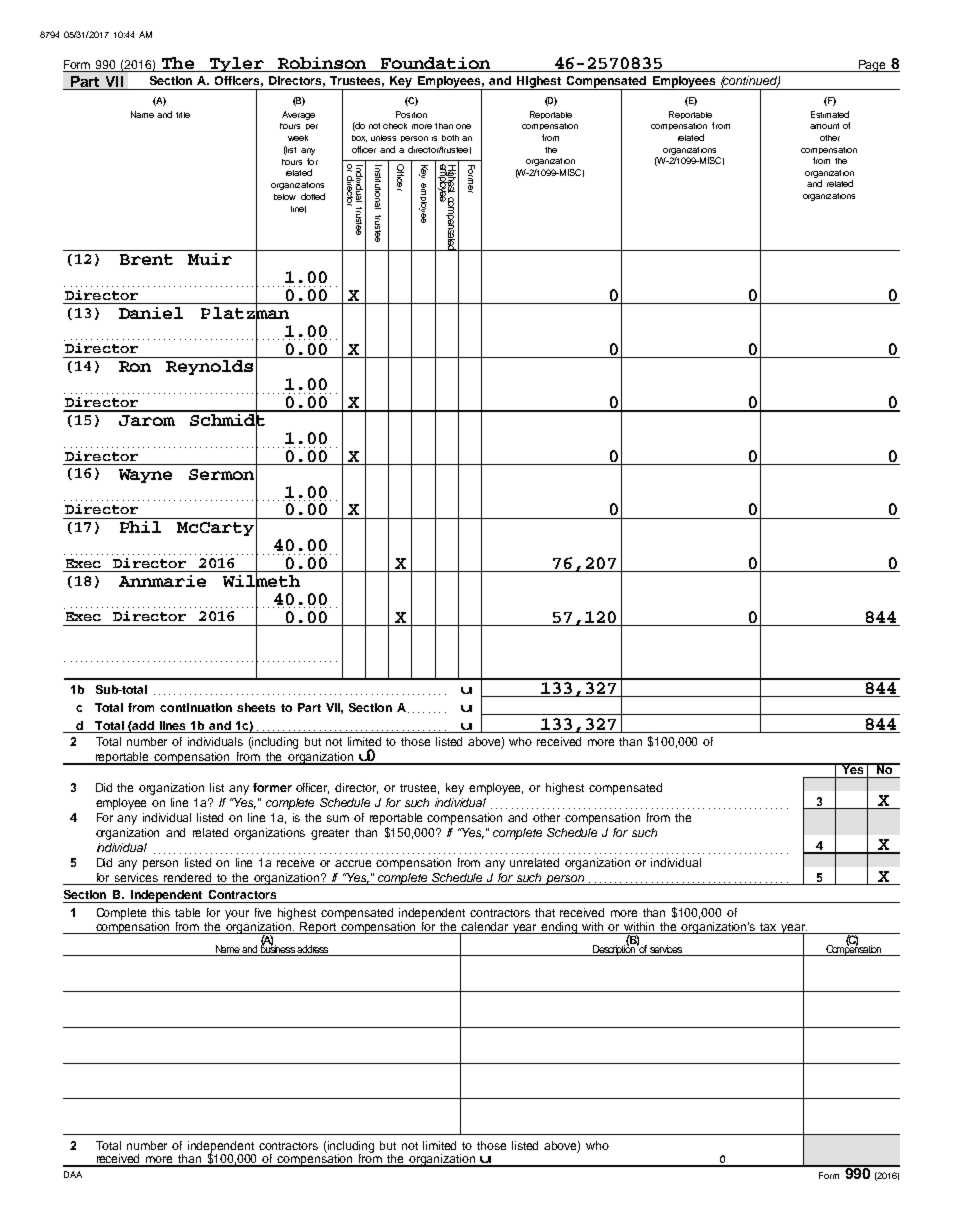 The height and width of the screenshot is (1232, 966). What do you see at coordinates (463, 126) in the screenshot?
I see `one` at bounding box center [463, 126].
